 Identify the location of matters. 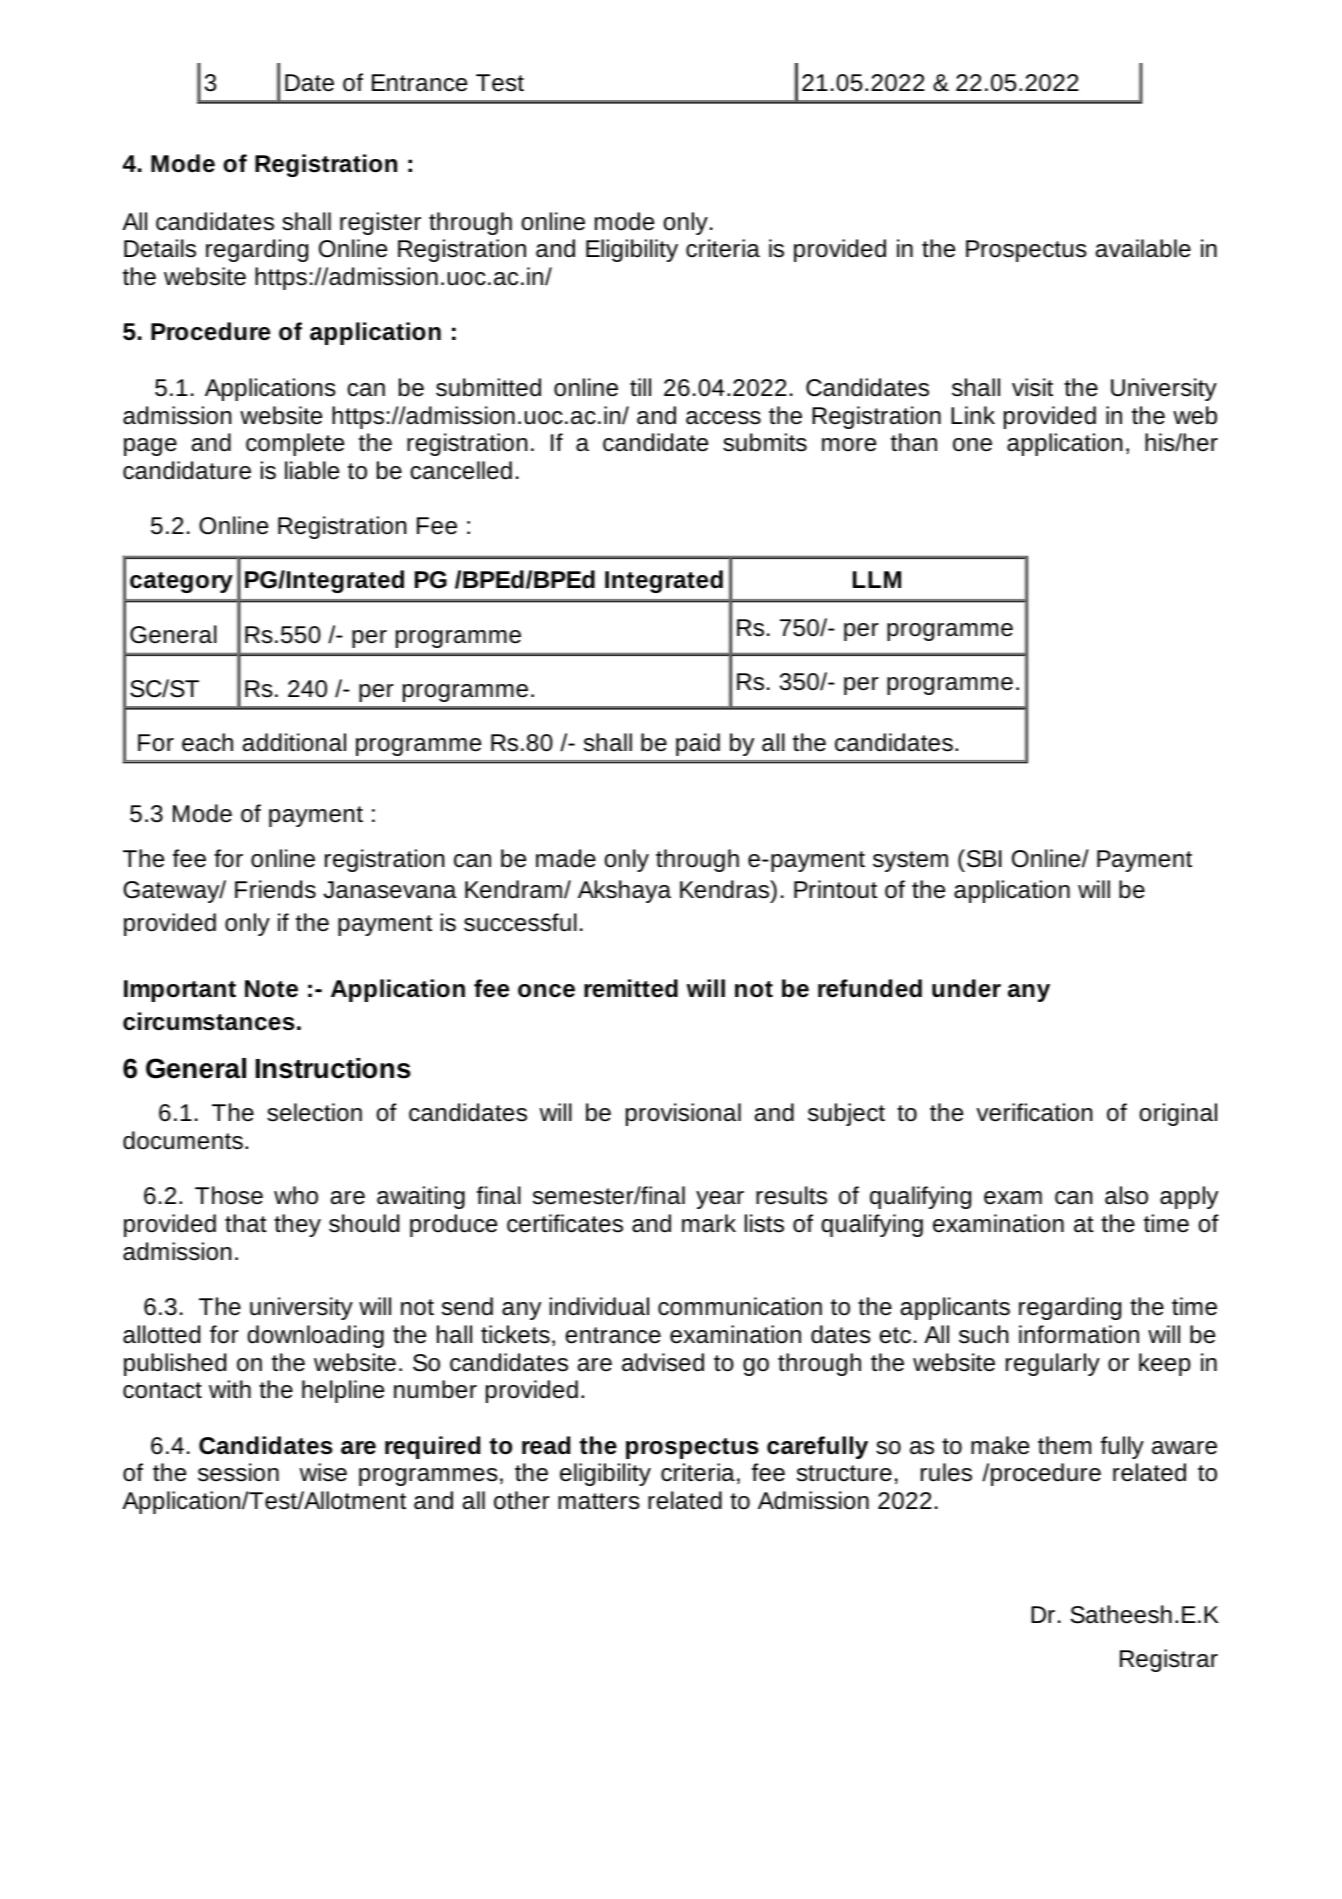
(599, 1501).
